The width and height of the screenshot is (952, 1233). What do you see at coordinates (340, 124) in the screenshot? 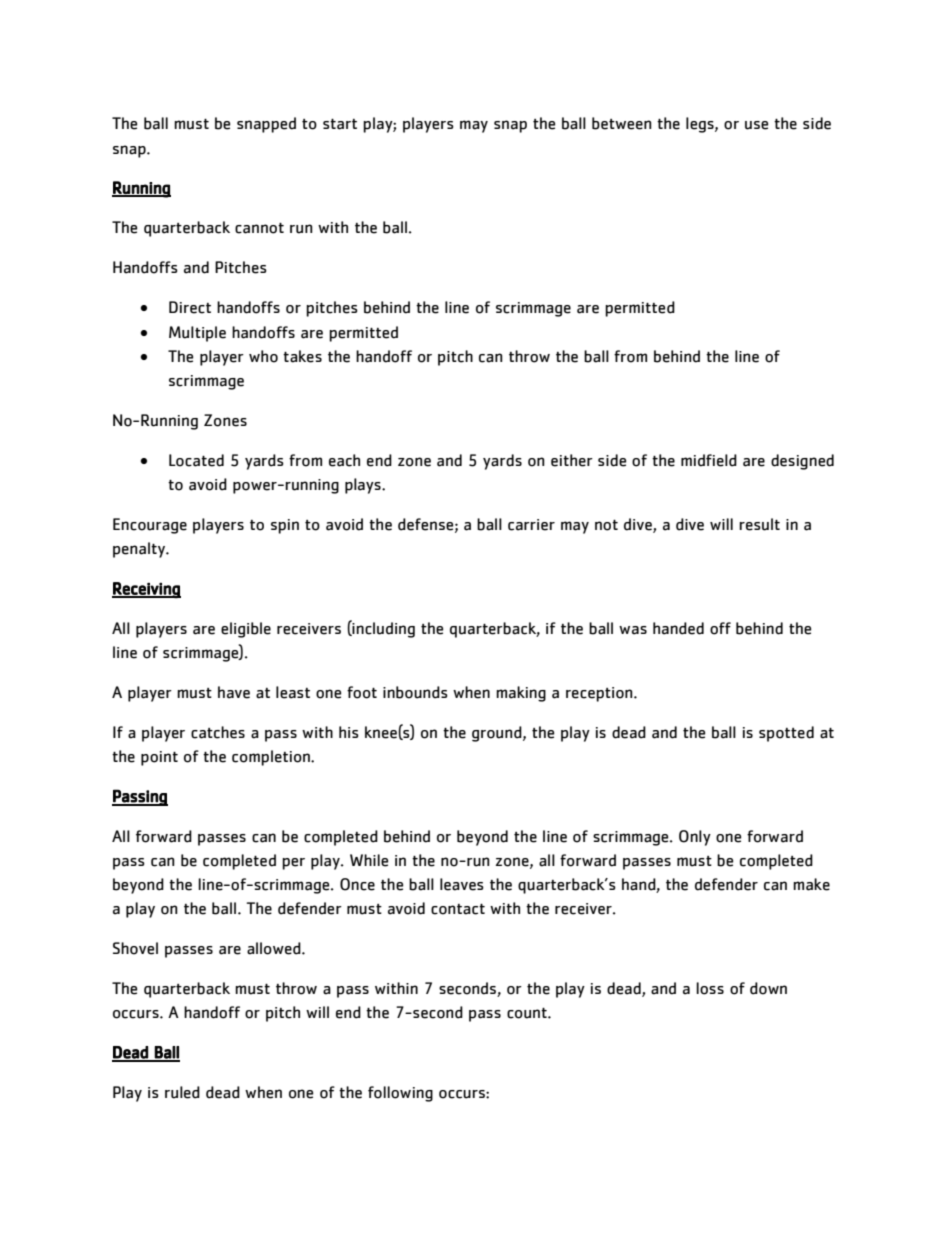
I see `start` at bounding box center [340, 124].
